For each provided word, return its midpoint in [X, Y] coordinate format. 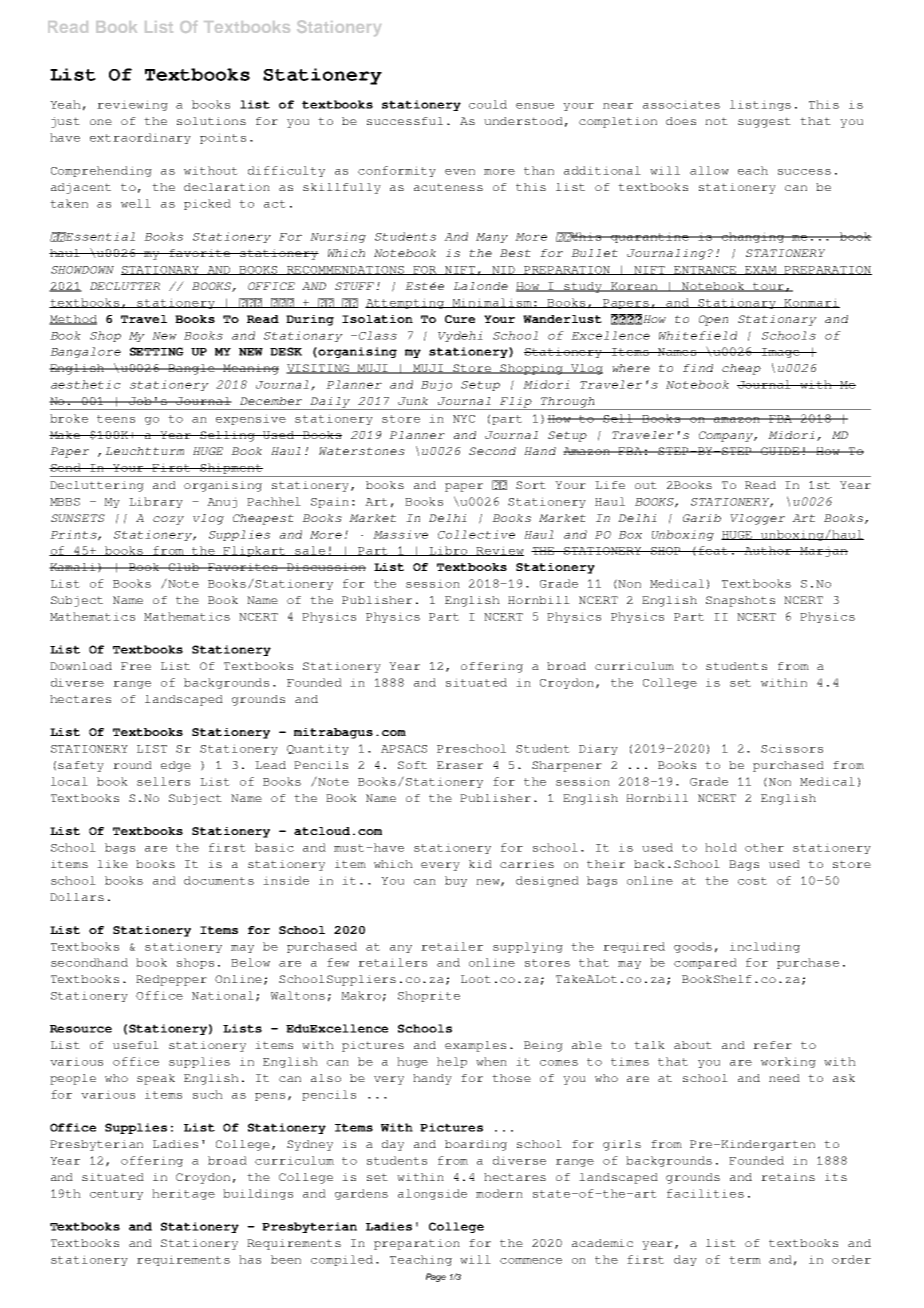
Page [436, 1277]
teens [116, 419]
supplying [528, 947]
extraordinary [140, 138]
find [698, 368]
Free [136, 666]
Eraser [460, 765]
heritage [183, 1194]
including [765, 947]
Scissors [792, 748]
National [223, 995]
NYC [464, 419]
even [460, 172]
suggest [764, 122]
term [745, 1260]
